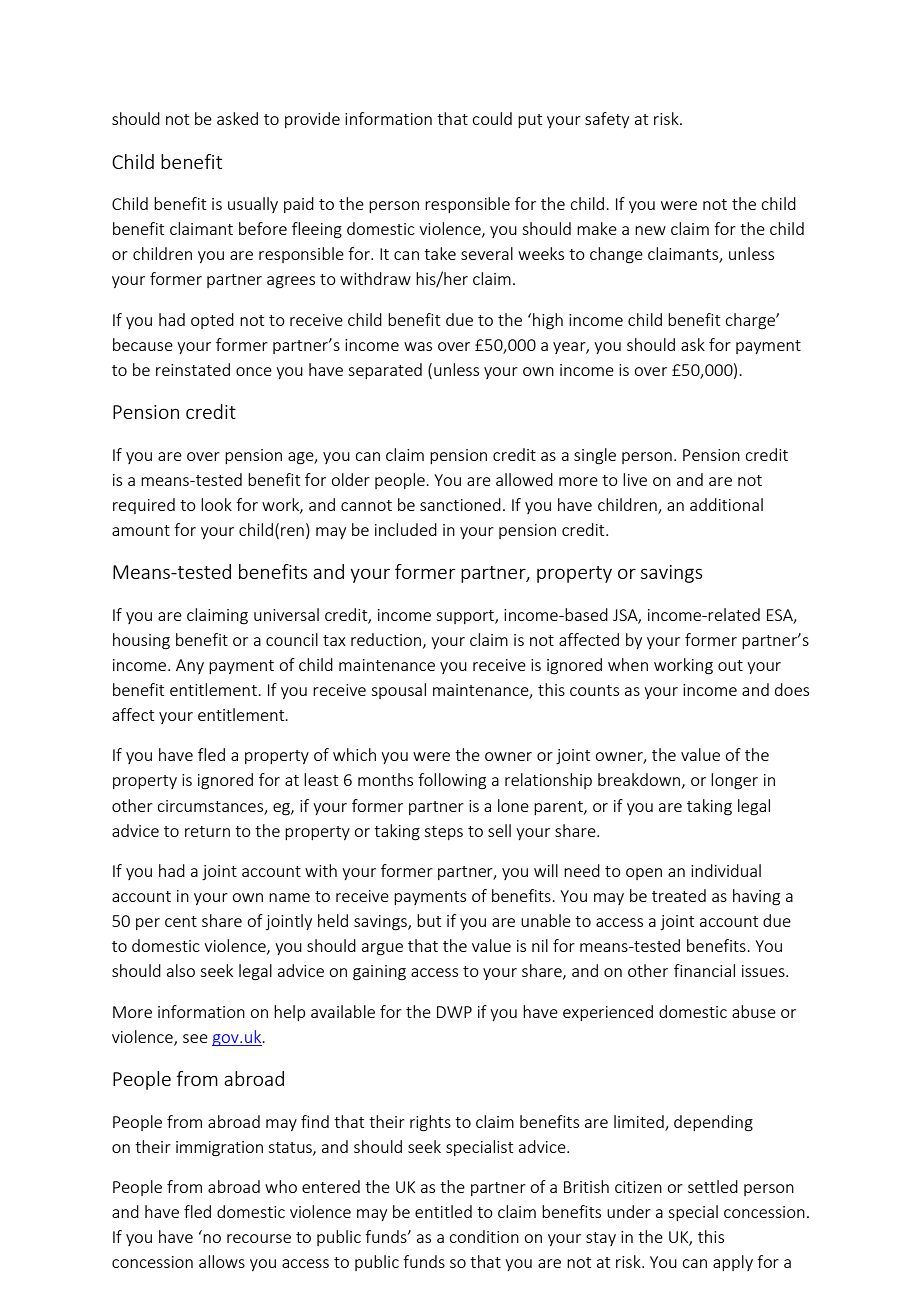  I want to click on new, so click(650, 230).
